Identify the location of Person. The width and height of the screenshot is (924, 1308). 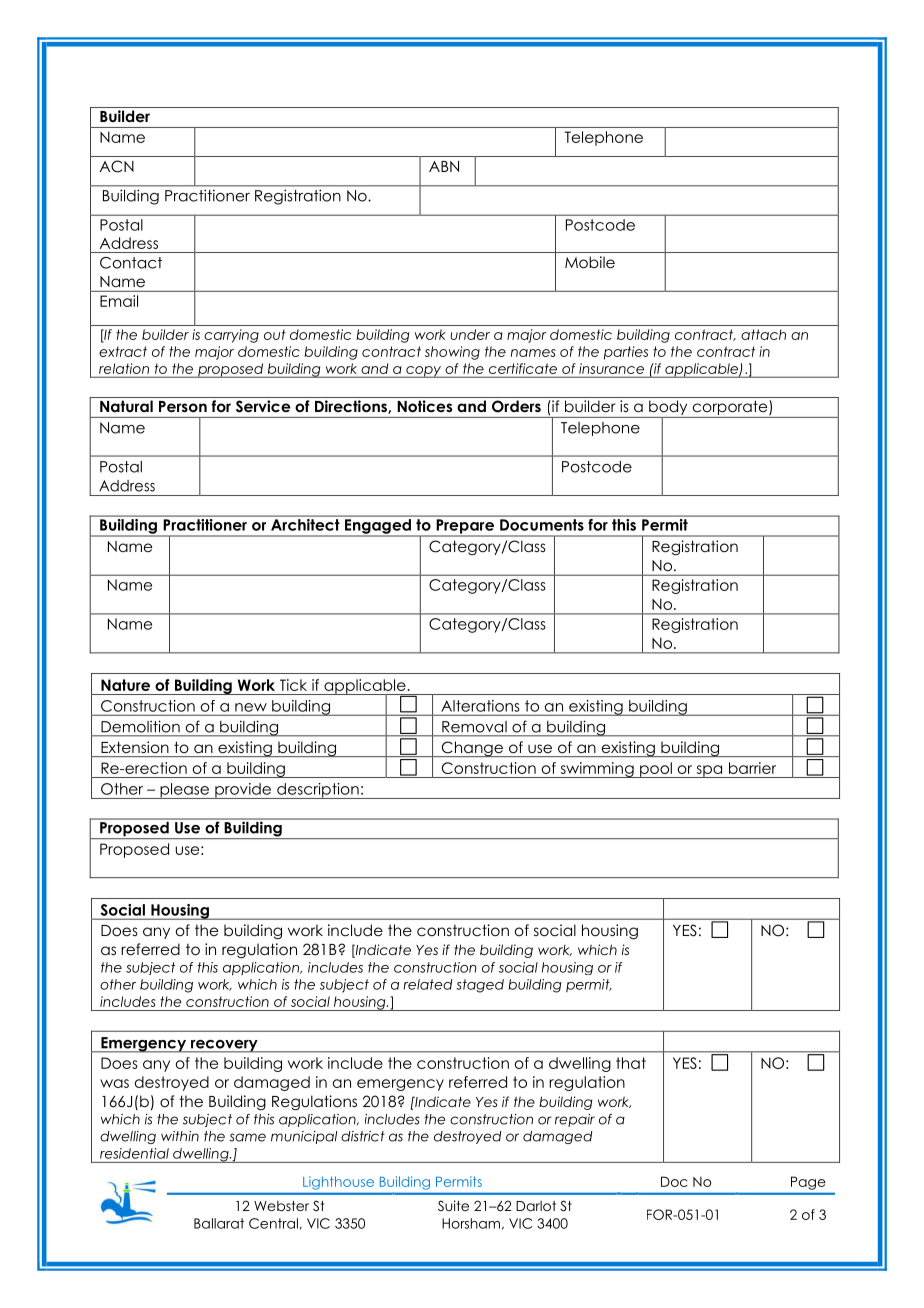
(183, 406).
